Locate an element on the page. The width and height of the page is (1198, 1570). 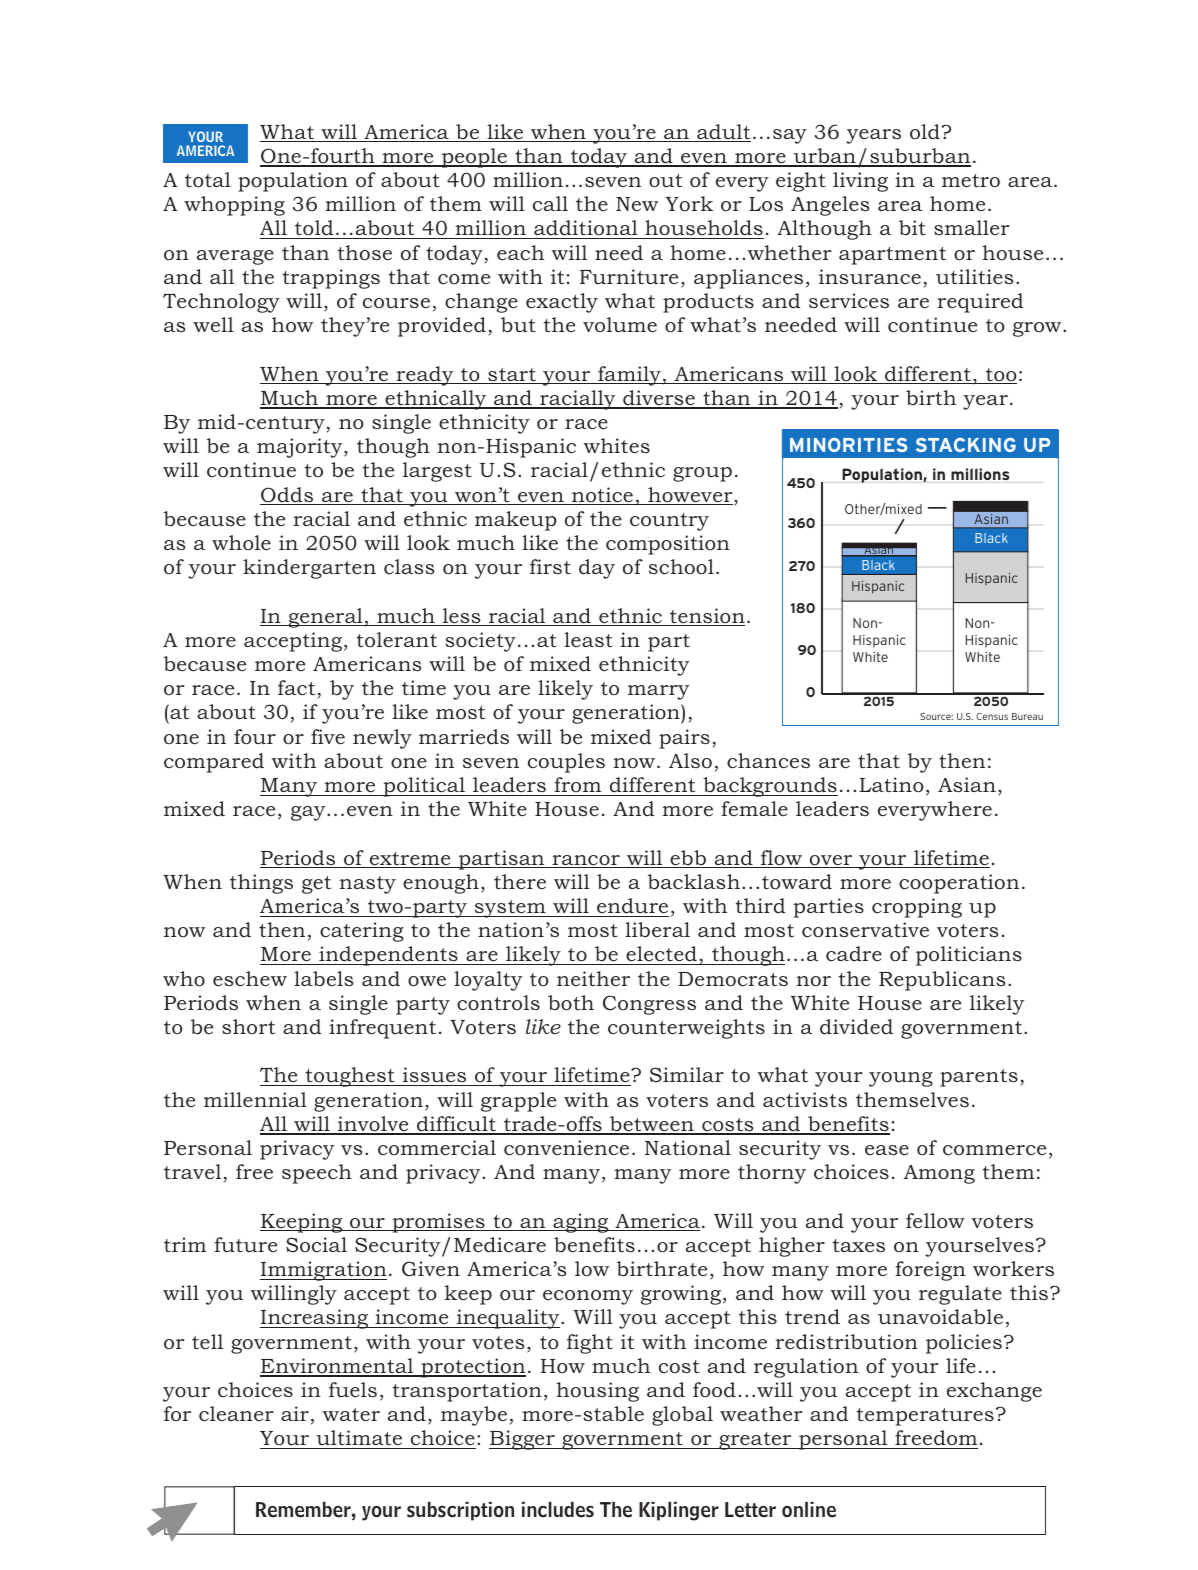
both is located at coordinates (571, 1003).
